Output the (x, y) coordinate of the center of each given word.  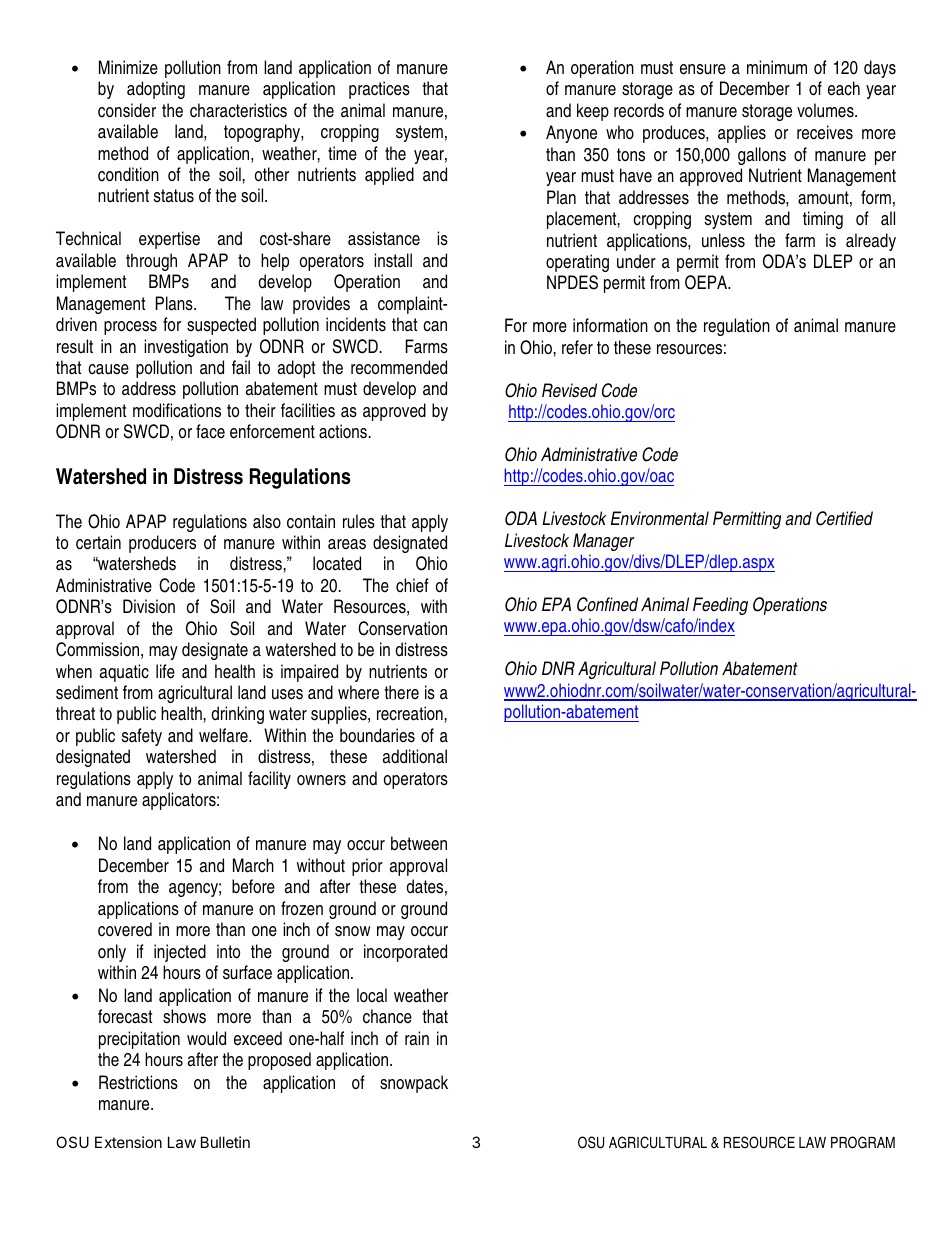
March (253, 865)
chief (412, 585)
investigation (186, 348)
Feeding (720, 606)
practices (379, 90)
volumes (826, 110)
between (419, 843)
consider (127, 110)
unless (723, 240)
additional (415, 756)
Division (149, 606)
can (435, 326)
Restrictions (138, 1082)
